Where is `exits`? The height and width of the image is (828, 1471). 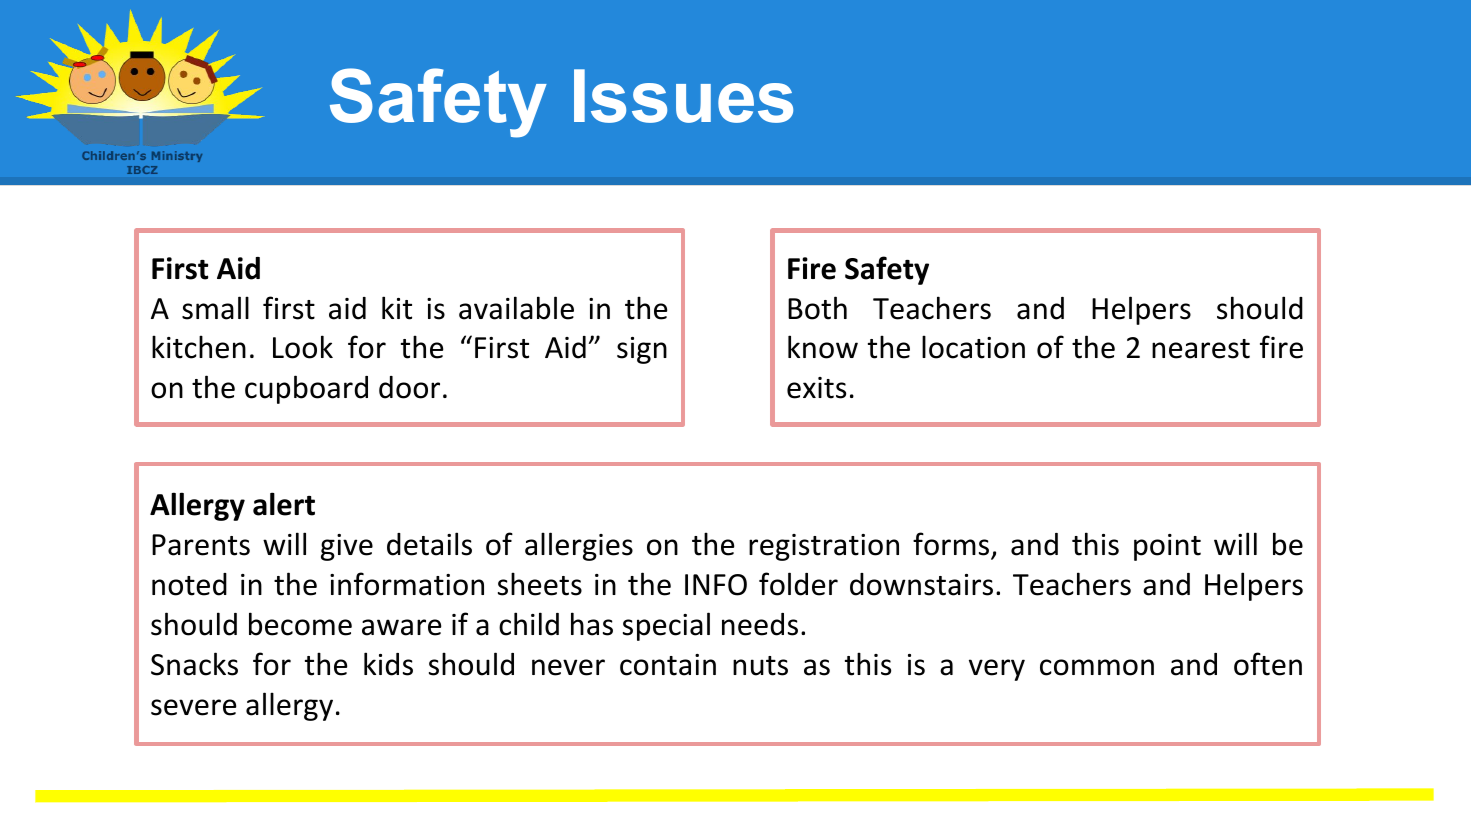
exits is located at coordinates (816, 388).
